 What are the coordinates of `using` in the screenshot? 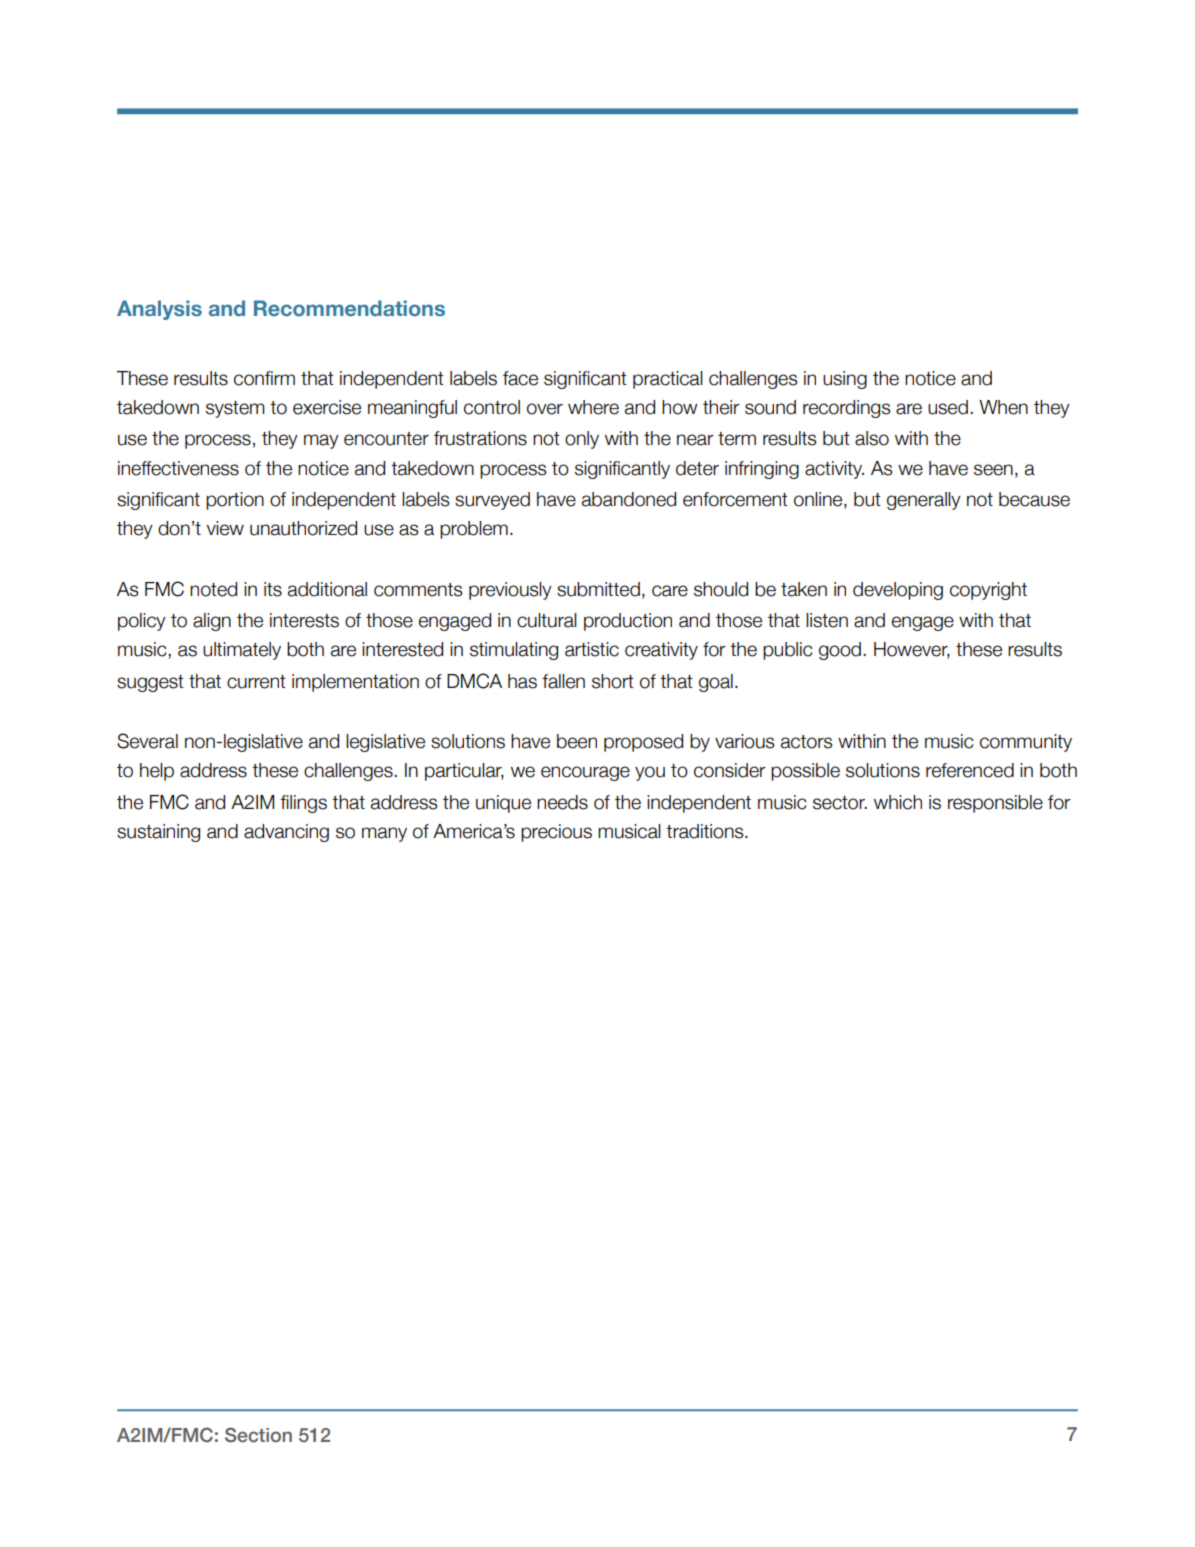 It's located at (845, 380).
